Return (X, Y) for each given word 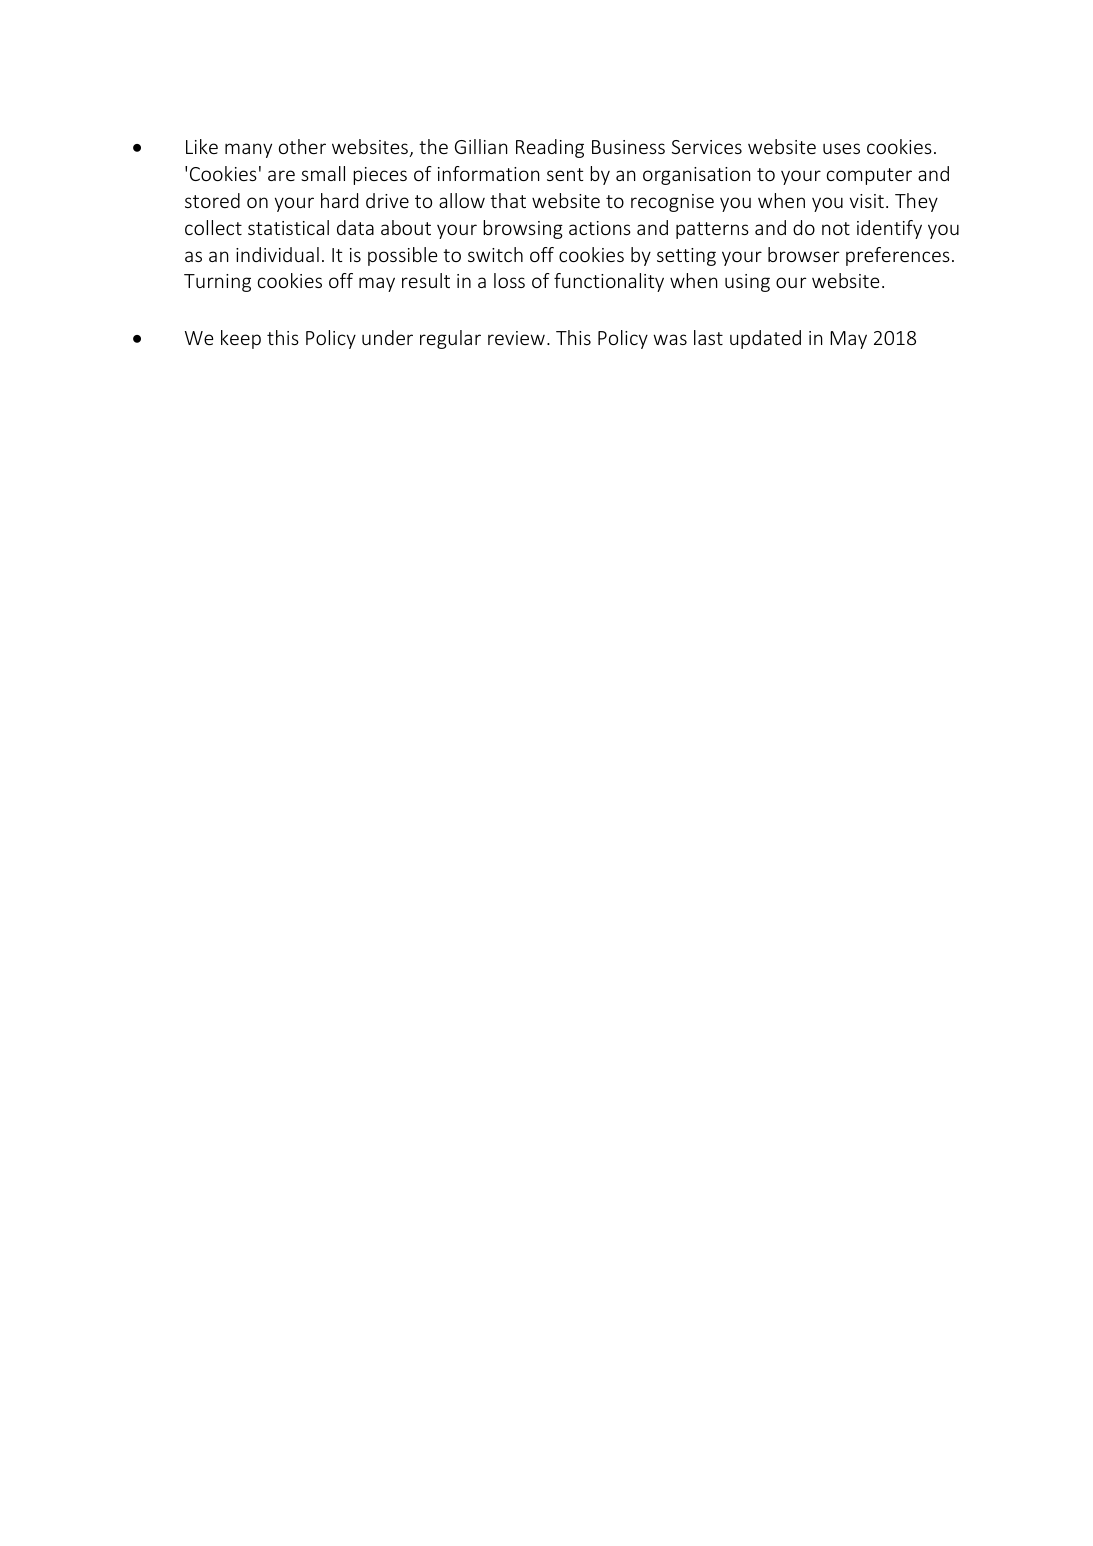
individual (277, 254)
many (248, 150)
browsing (523, 229)
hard (339, 200)
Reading (550, 148)
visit (867, 201)
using (747, 283)
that (508, 200)
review (516, 338)
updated (765, 339)
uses (841, 148)
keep (241, 339)
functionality (609, 282)
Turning (217, 283)
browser (803, 254)
